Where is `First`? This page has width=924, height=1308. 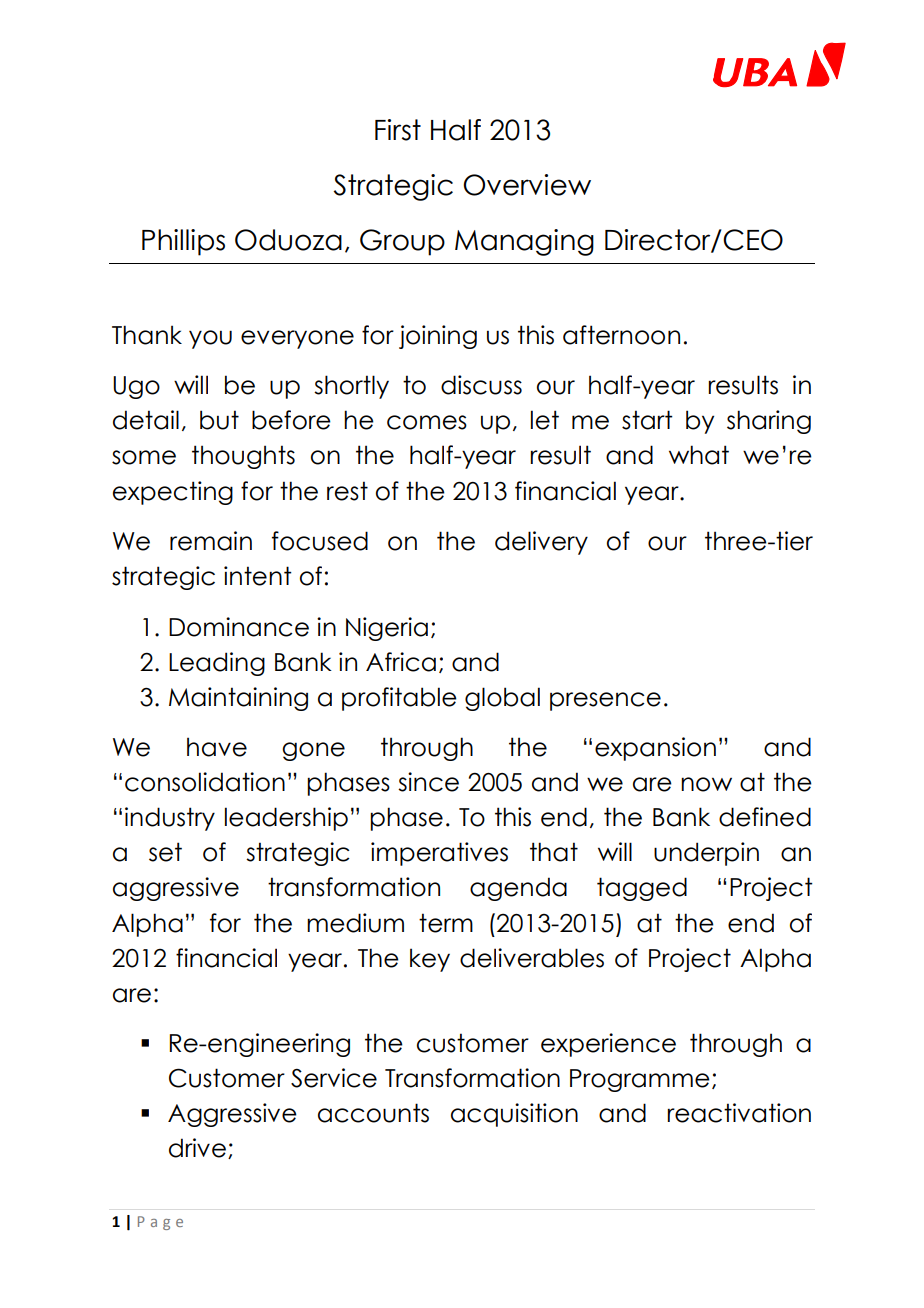
First is located at coordinates (398, 130).
